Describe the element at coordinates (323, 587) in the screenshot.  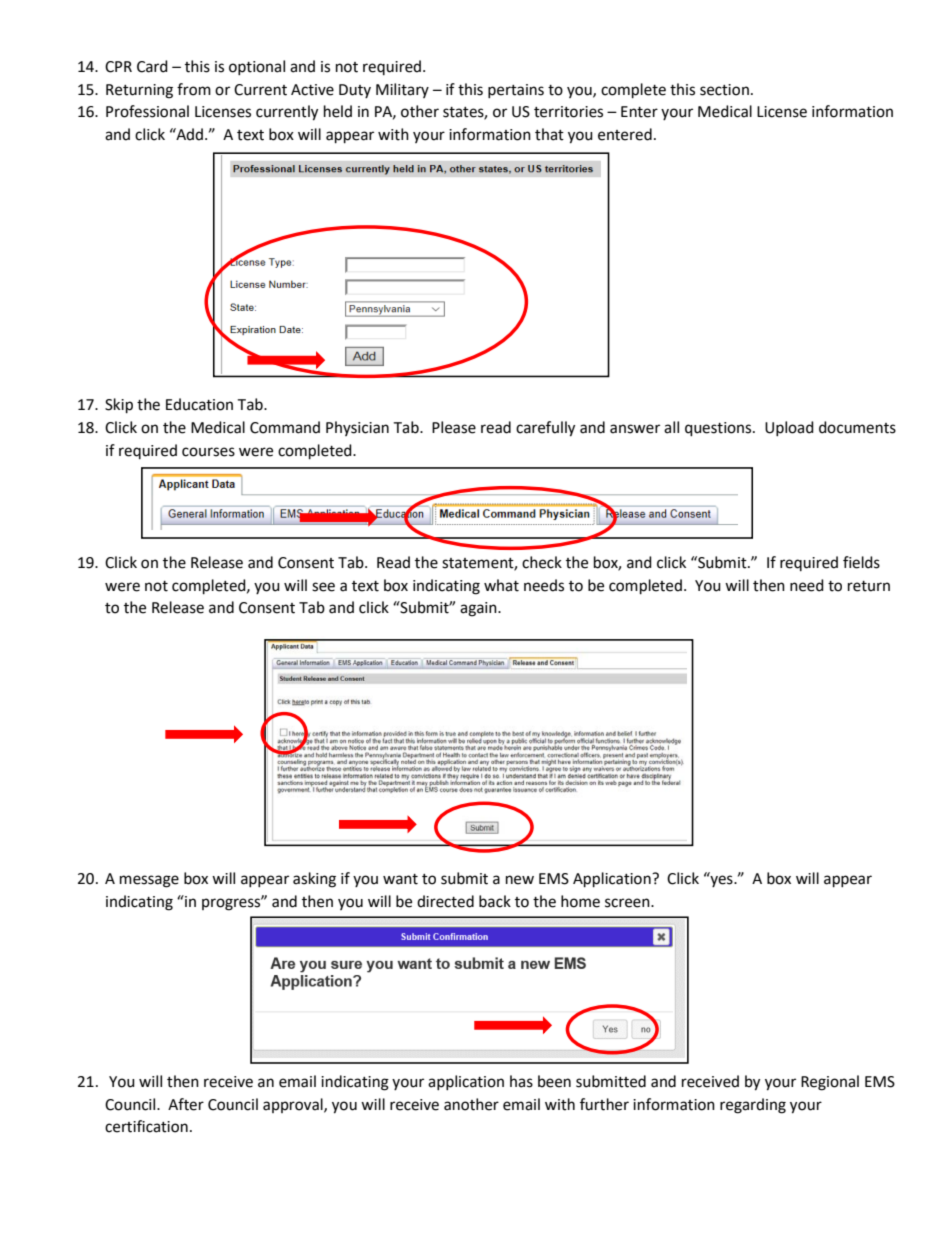
I see `see` at that location.
